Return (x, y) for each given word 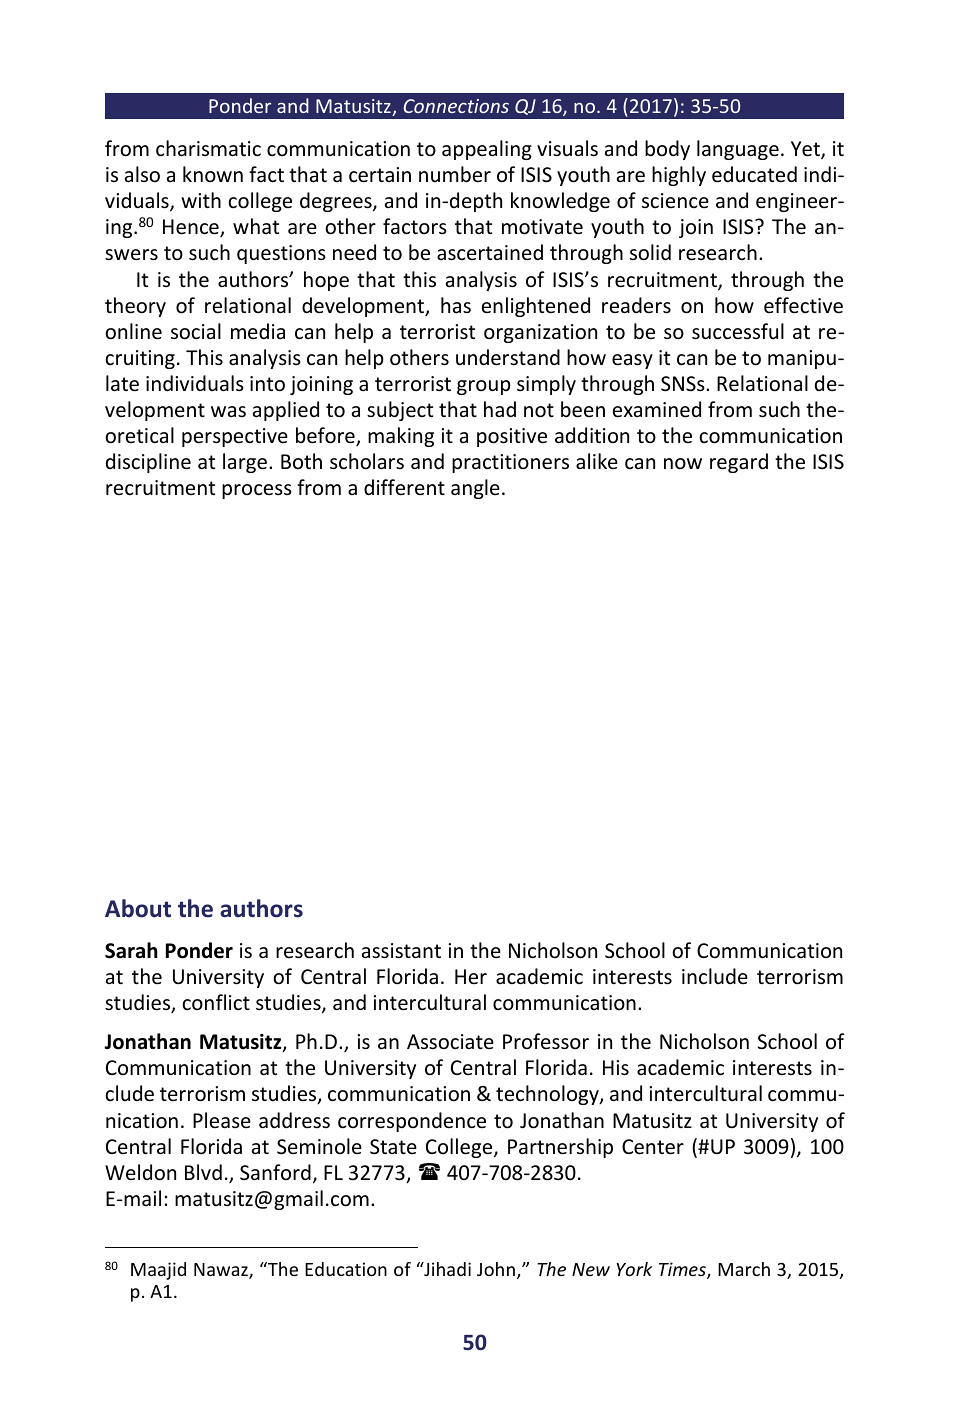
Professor (546, 1041)
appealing (487, 150)
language (738, 150)
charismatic (208, 148)
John (496, 1269)
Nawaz (222, 1271)
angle (475, 489)
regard (739, 463)
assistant (401, 951)
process (257, 491)
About (138, 908)
